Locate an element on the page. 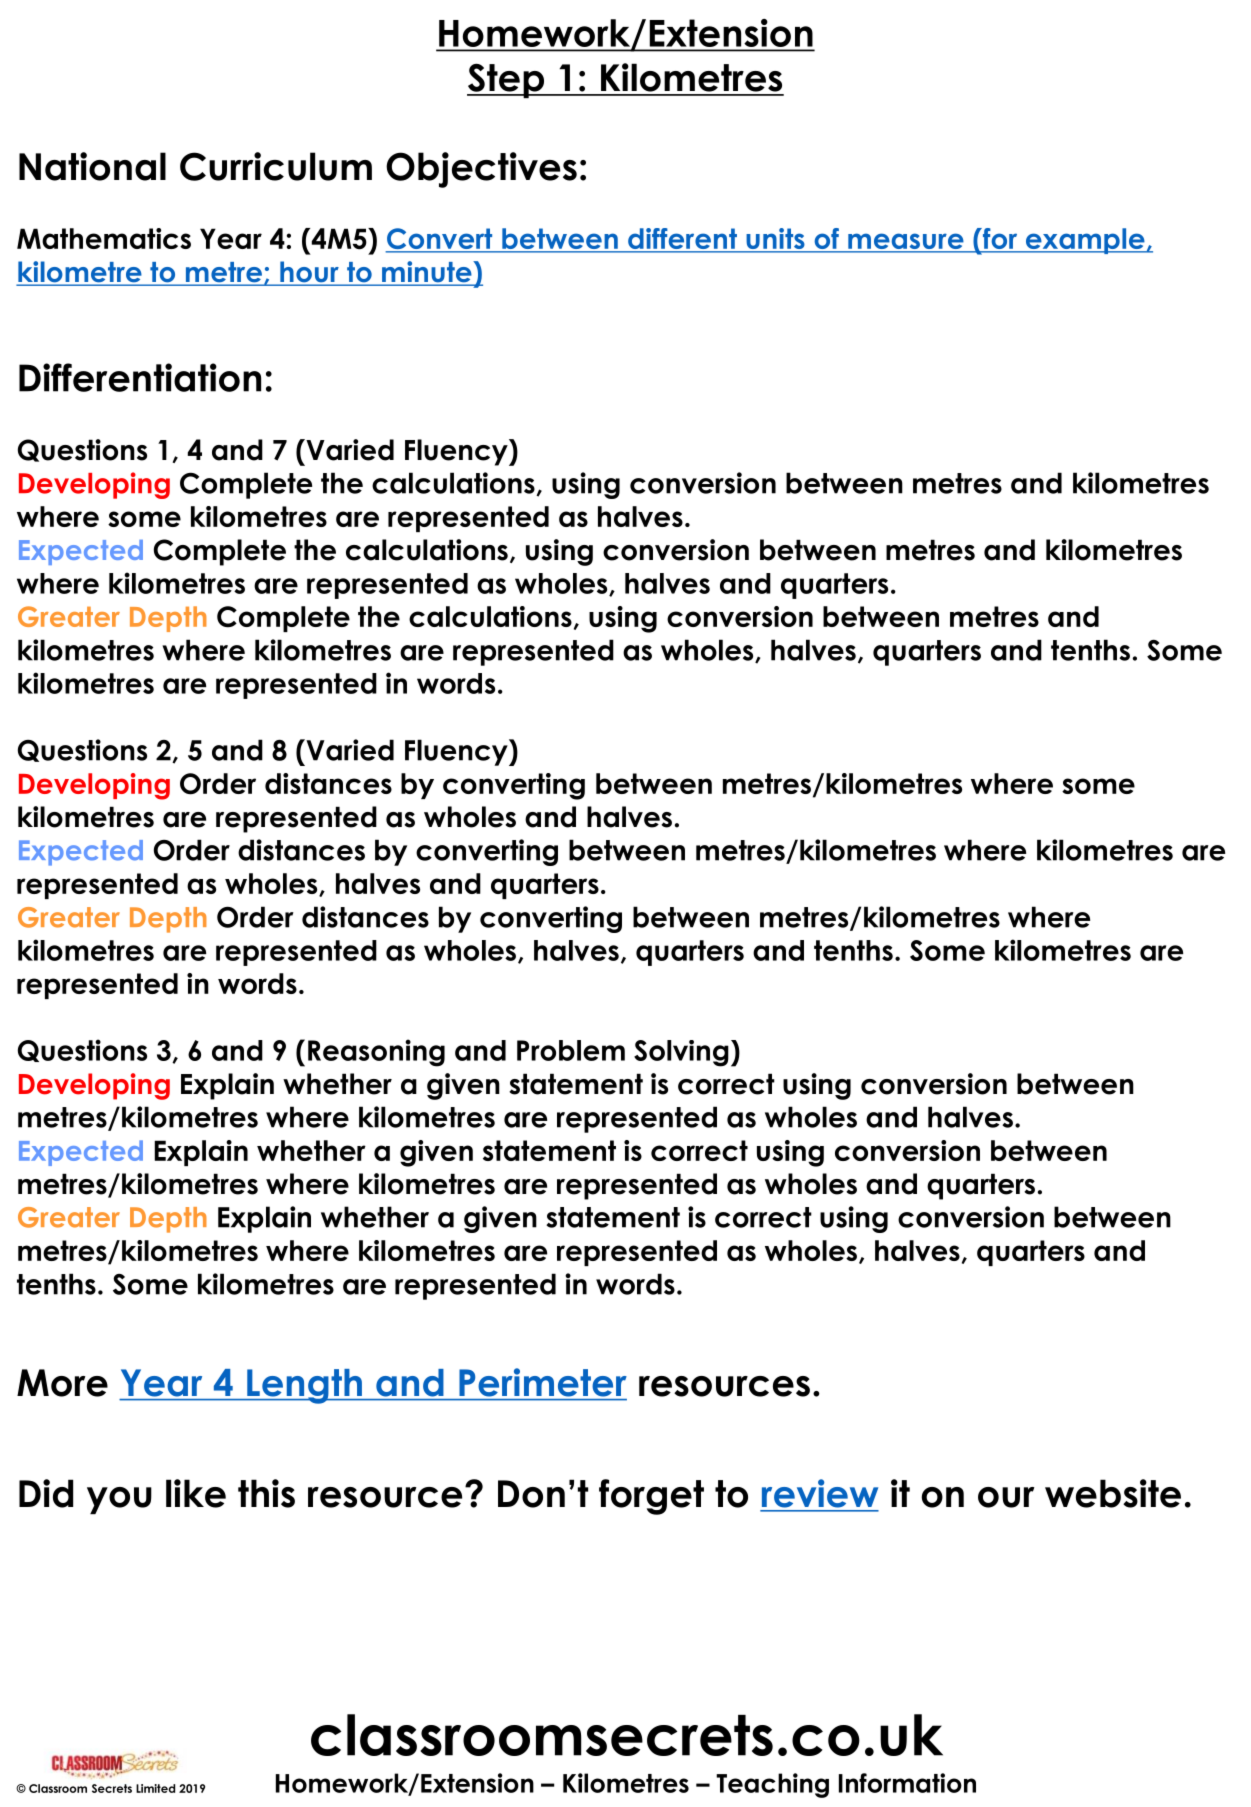  More is located at coordinates (62, 1383).
